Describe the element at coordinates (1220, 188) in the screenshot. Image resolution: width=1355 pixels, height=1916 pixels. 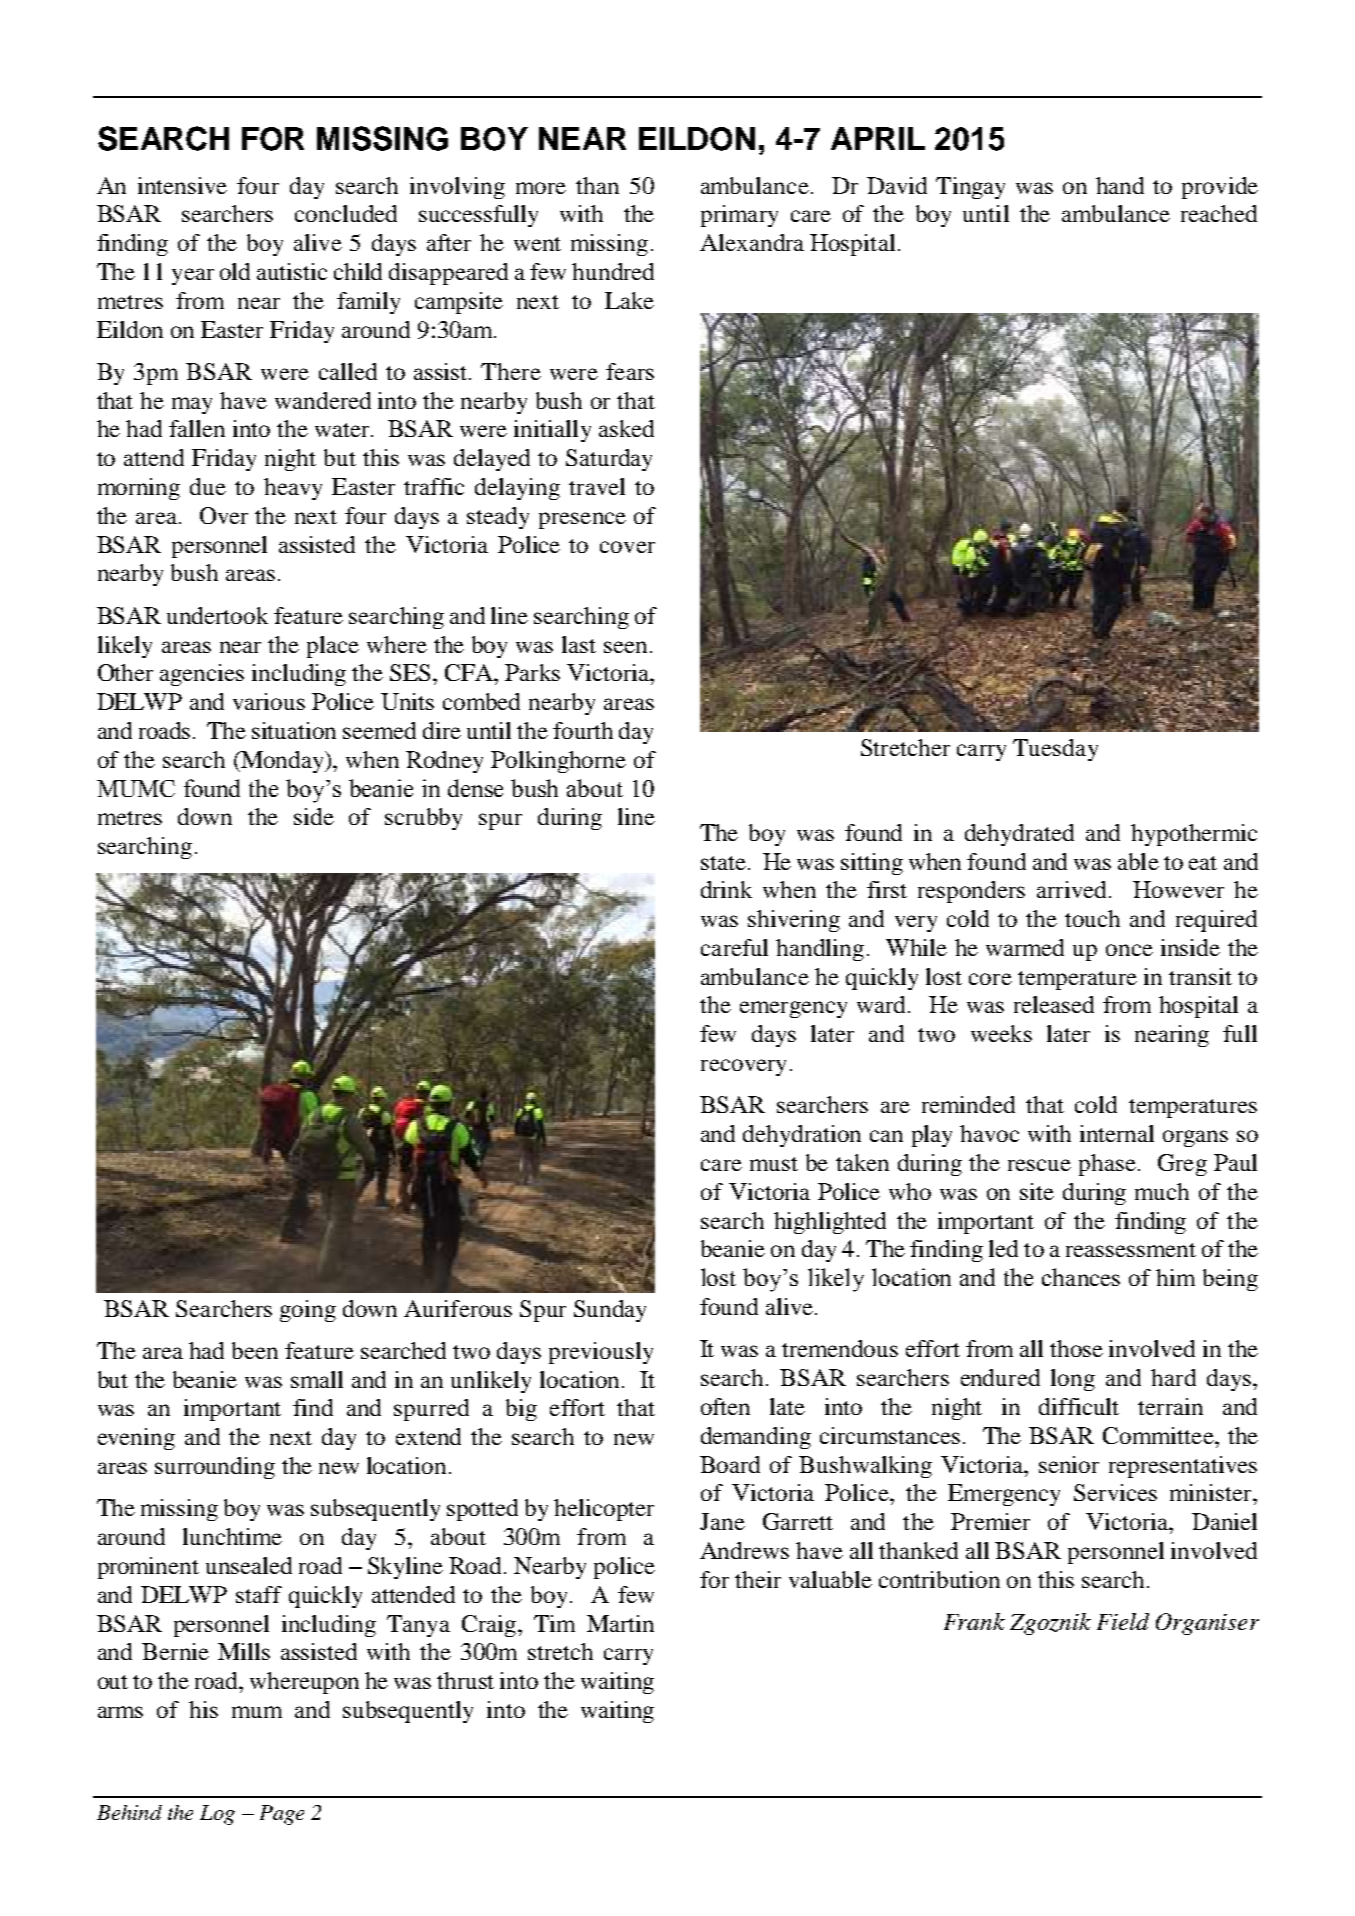
I see `provide` at that location.
